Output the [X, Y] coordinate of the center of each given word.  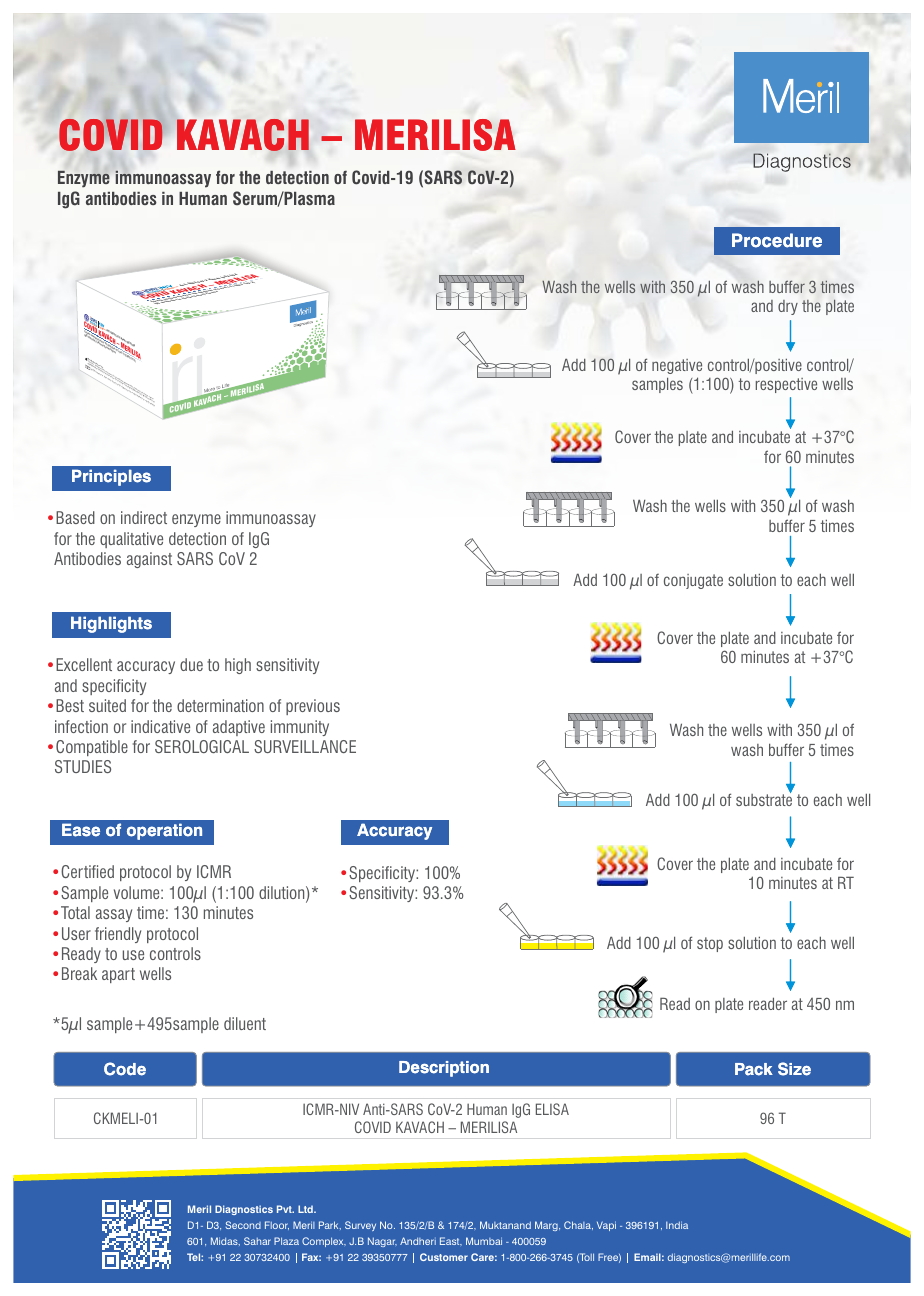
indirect [144, 517]
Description [444, 1069]
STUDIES [83, 766]
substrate [764, 798]
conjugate [693, 581]
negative [677, 366]
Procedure [777, 240]
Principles [111, 477]
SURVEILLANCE [305, 746]
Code [125, 1069]
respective [786, 385]
